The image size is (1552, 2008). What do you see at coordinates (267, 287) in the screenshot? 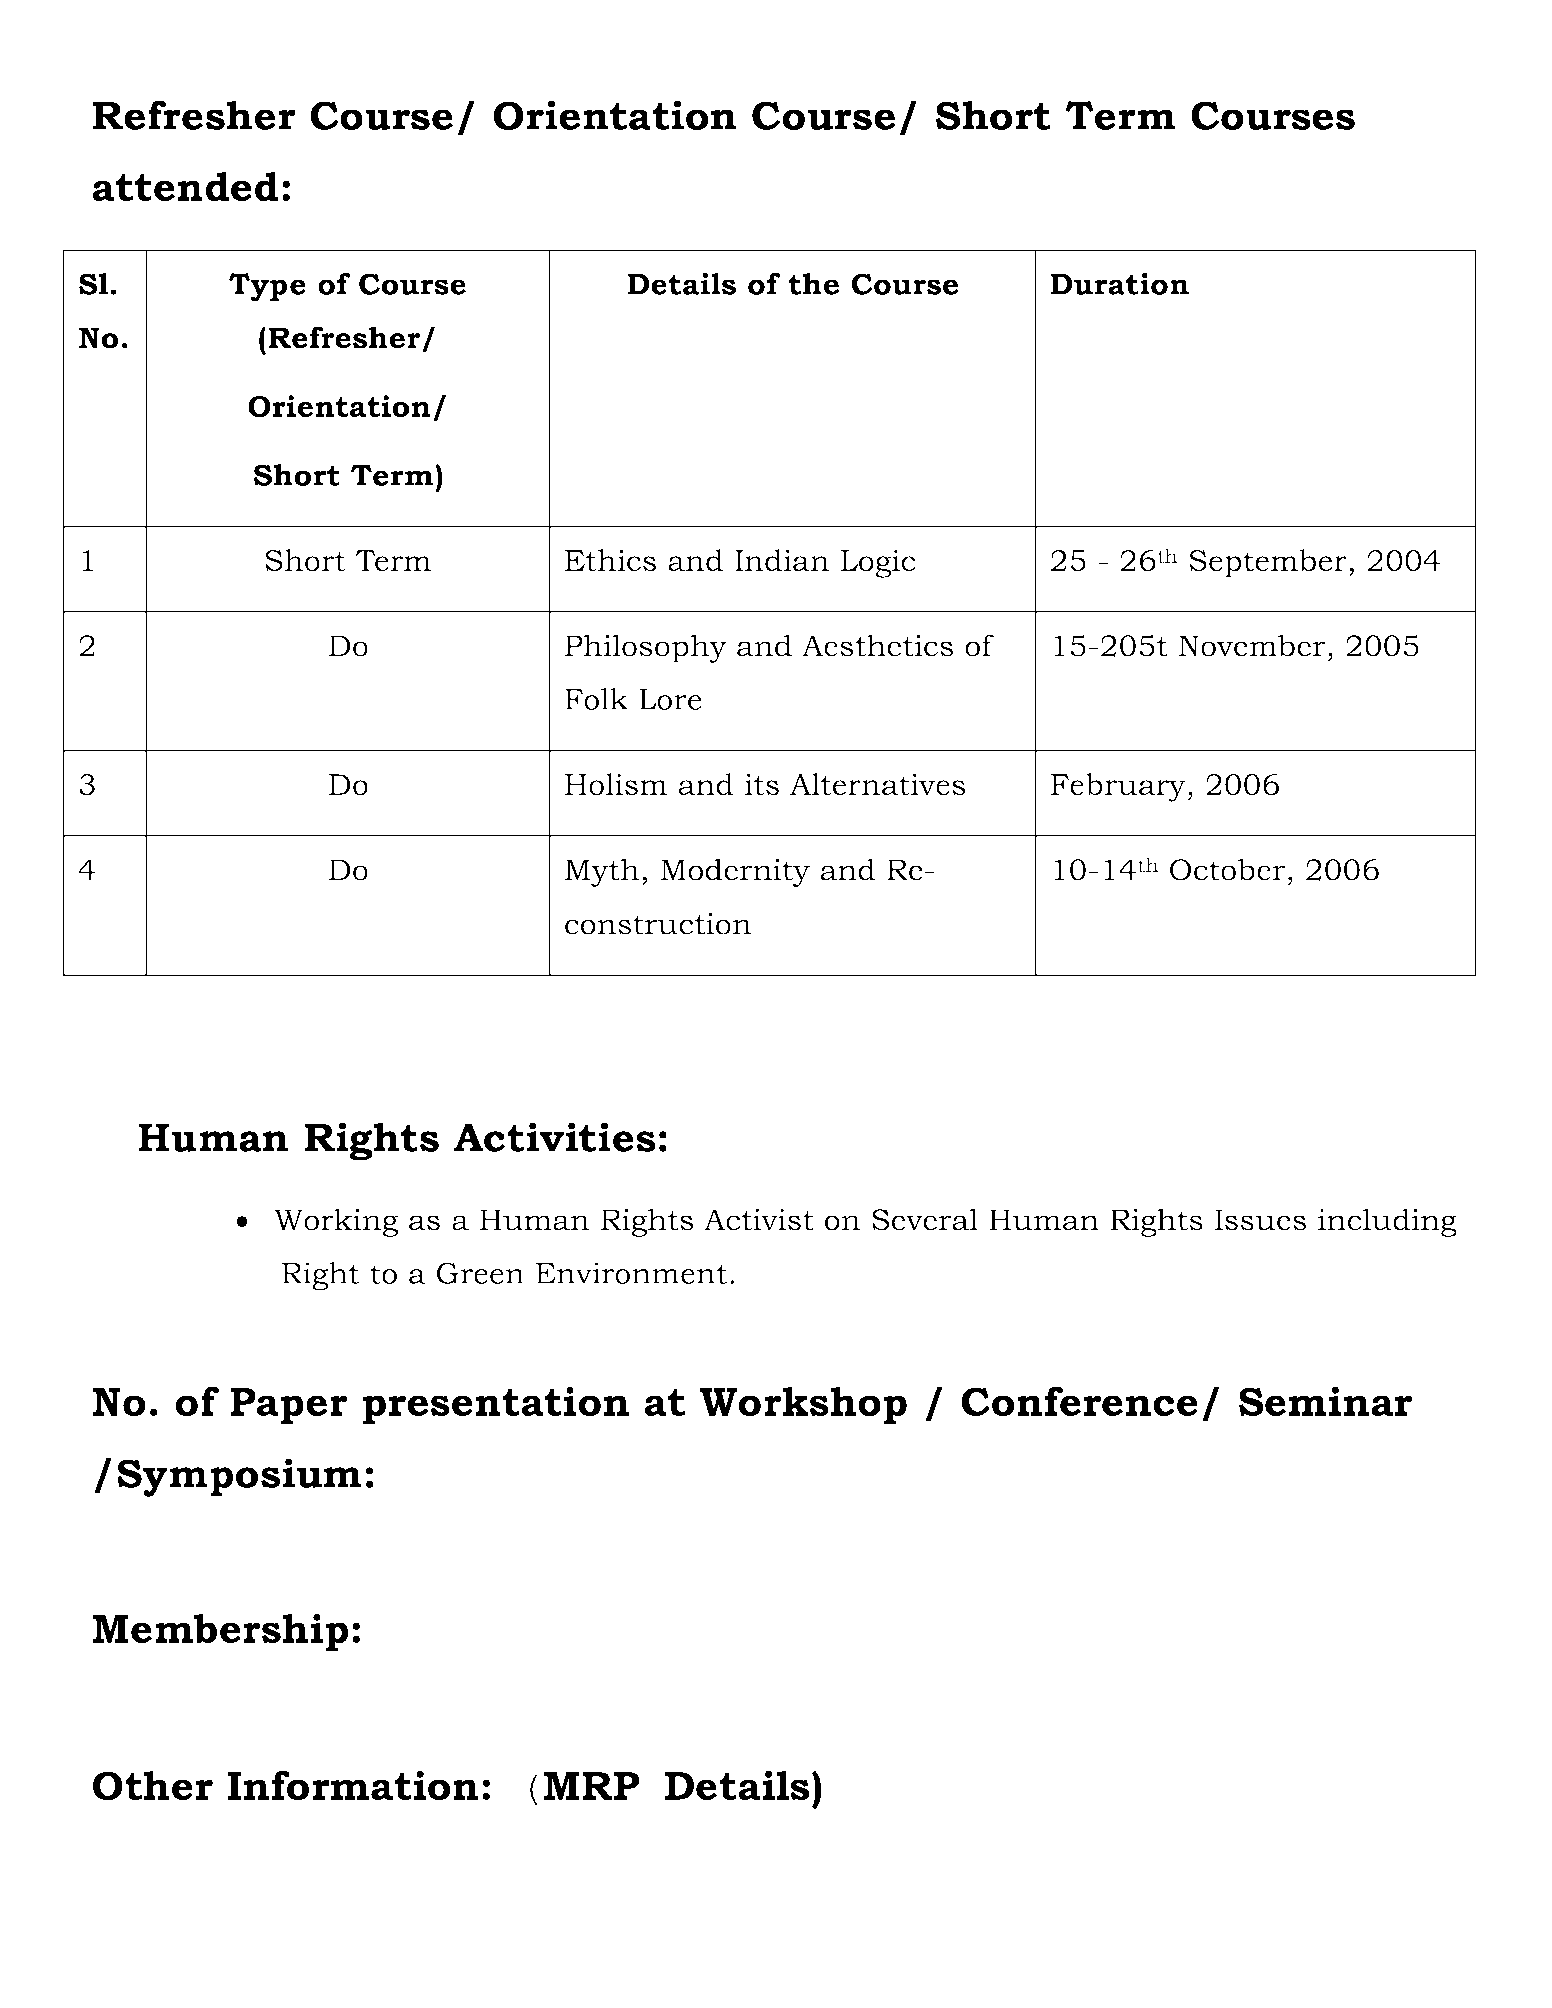
I see `Type` at bounding box center [267, 287].
